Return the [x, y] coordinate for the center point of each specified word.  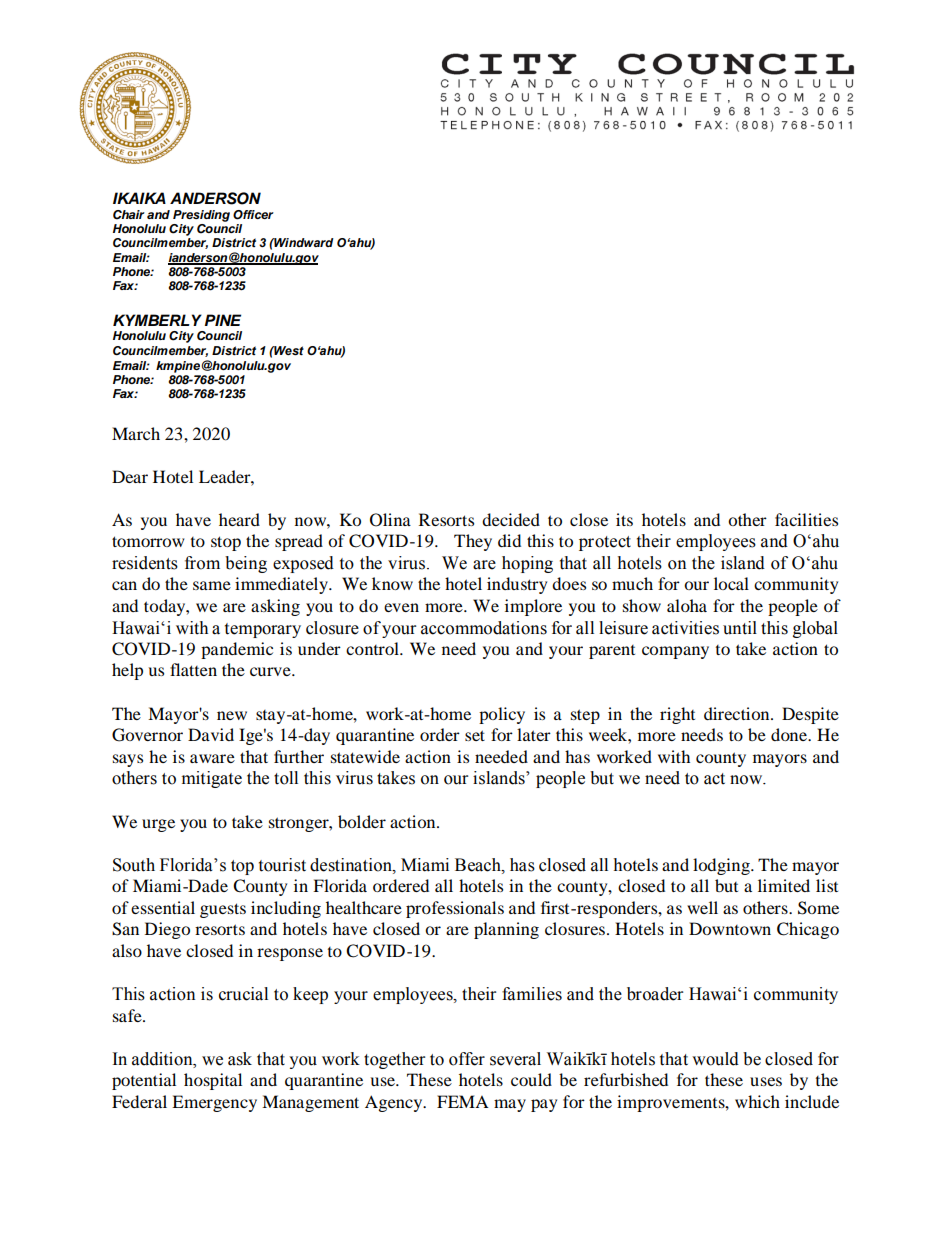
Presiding [201, 216]
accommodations [484, 628]
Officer [253, 215]
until [740, 628]
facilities [806, 519]
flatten [193, 669]
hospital [213, 1081]
